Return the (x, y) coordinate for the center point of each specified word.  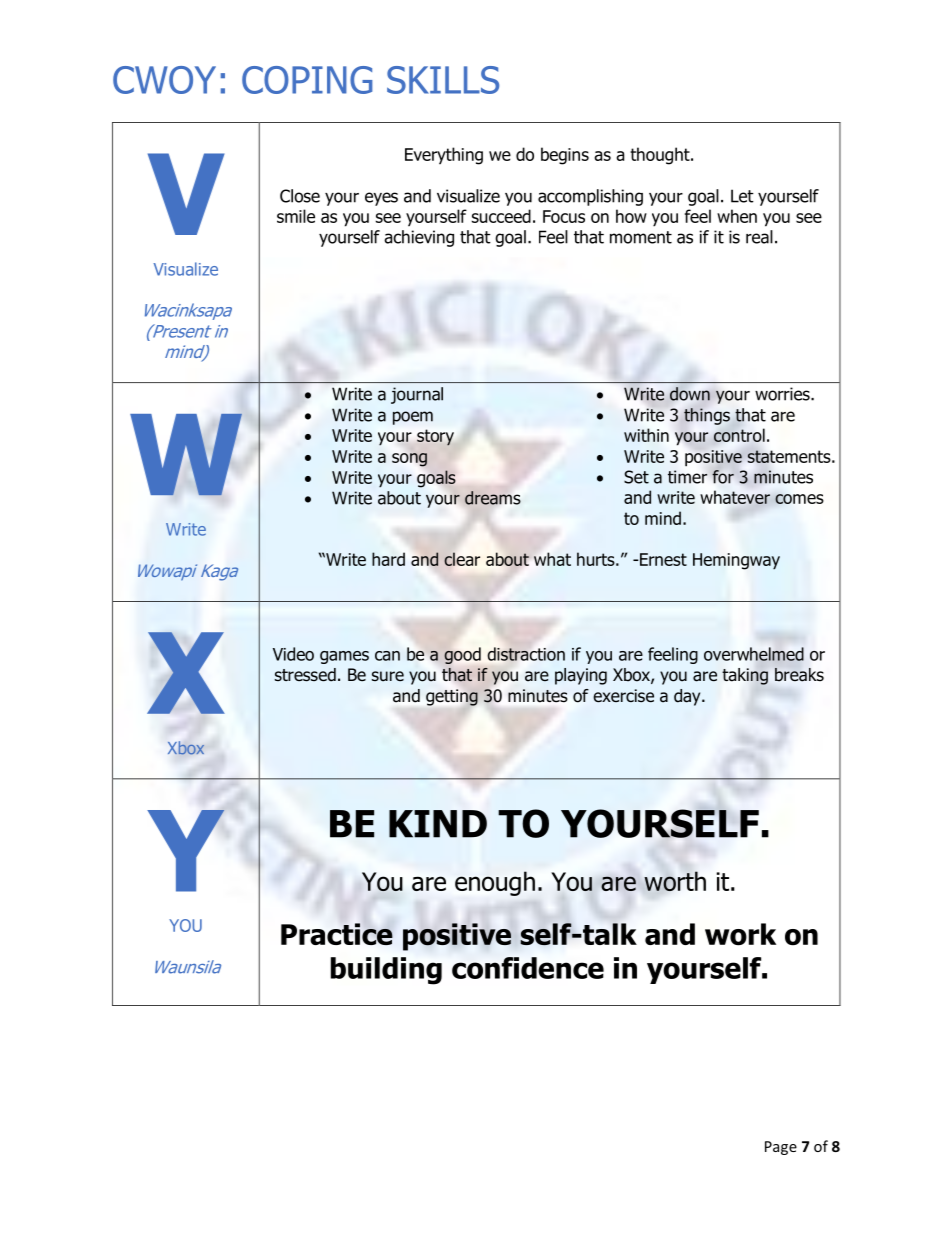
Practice (337, 934)
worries (783, 394)
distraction (526, 654)
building (386, 971)
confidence (528, 968)
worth (675, 881)
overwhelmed (754, 654)
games (344, 657)
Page (781, 1148)
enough (495, 883)
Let (742, 196)
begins (565, 156)
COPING (307, 80)
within (646, 435)
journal (417, 395)
